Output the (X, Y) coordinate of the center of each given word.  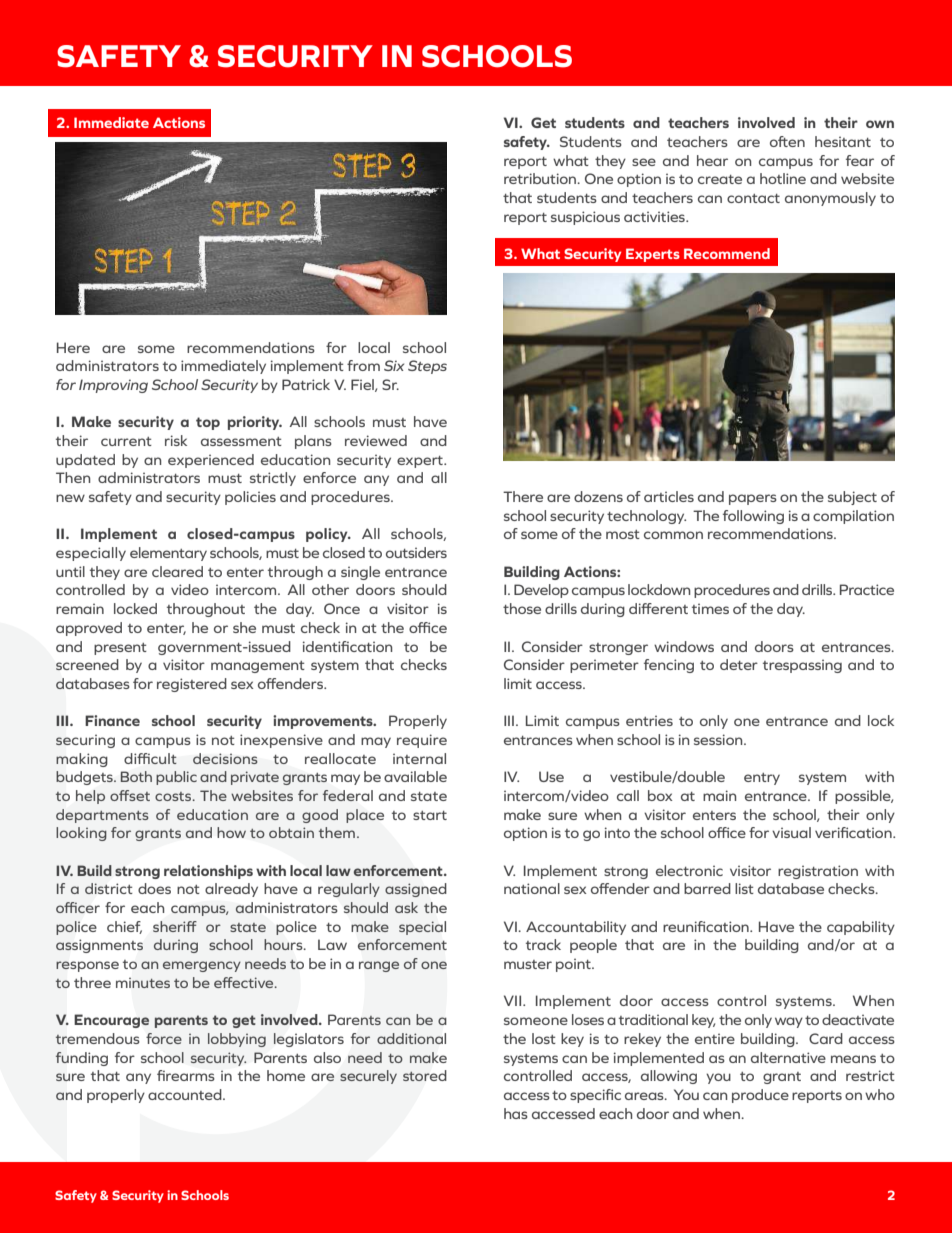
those (522, 608)
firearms (186, 1075)
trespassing (802, 666)
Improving (113, 386)
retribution (541, 178)
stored (424, 1075)
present (120, 649)
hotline (783, 178)
